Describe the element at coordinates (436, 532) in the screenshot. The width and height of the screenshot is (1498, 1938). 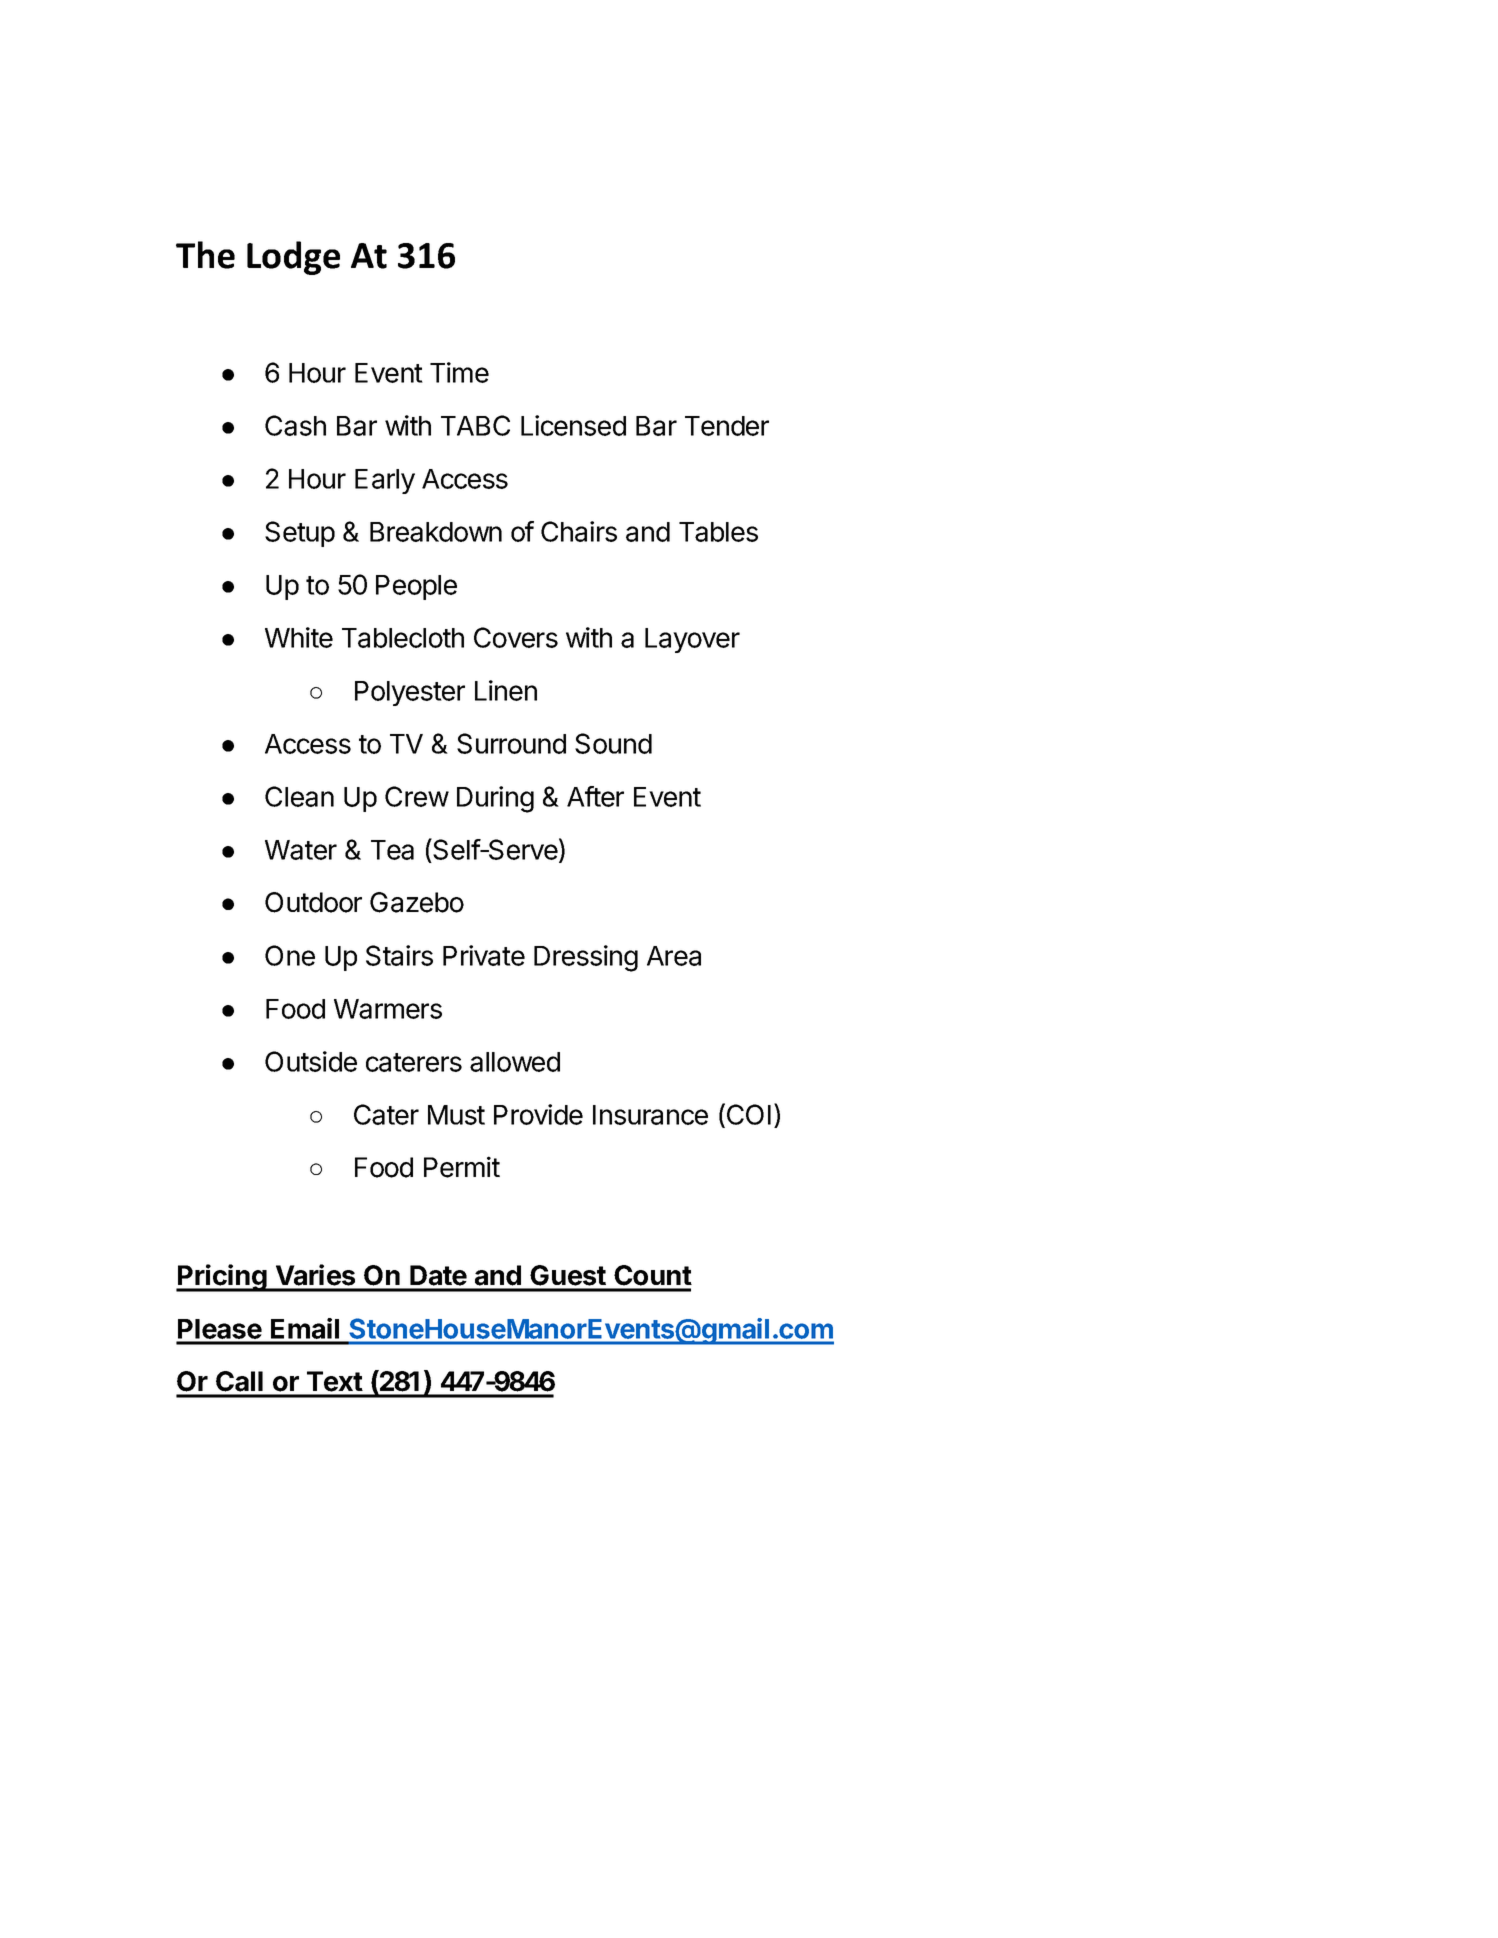
I see `Breakdown` at that location.
